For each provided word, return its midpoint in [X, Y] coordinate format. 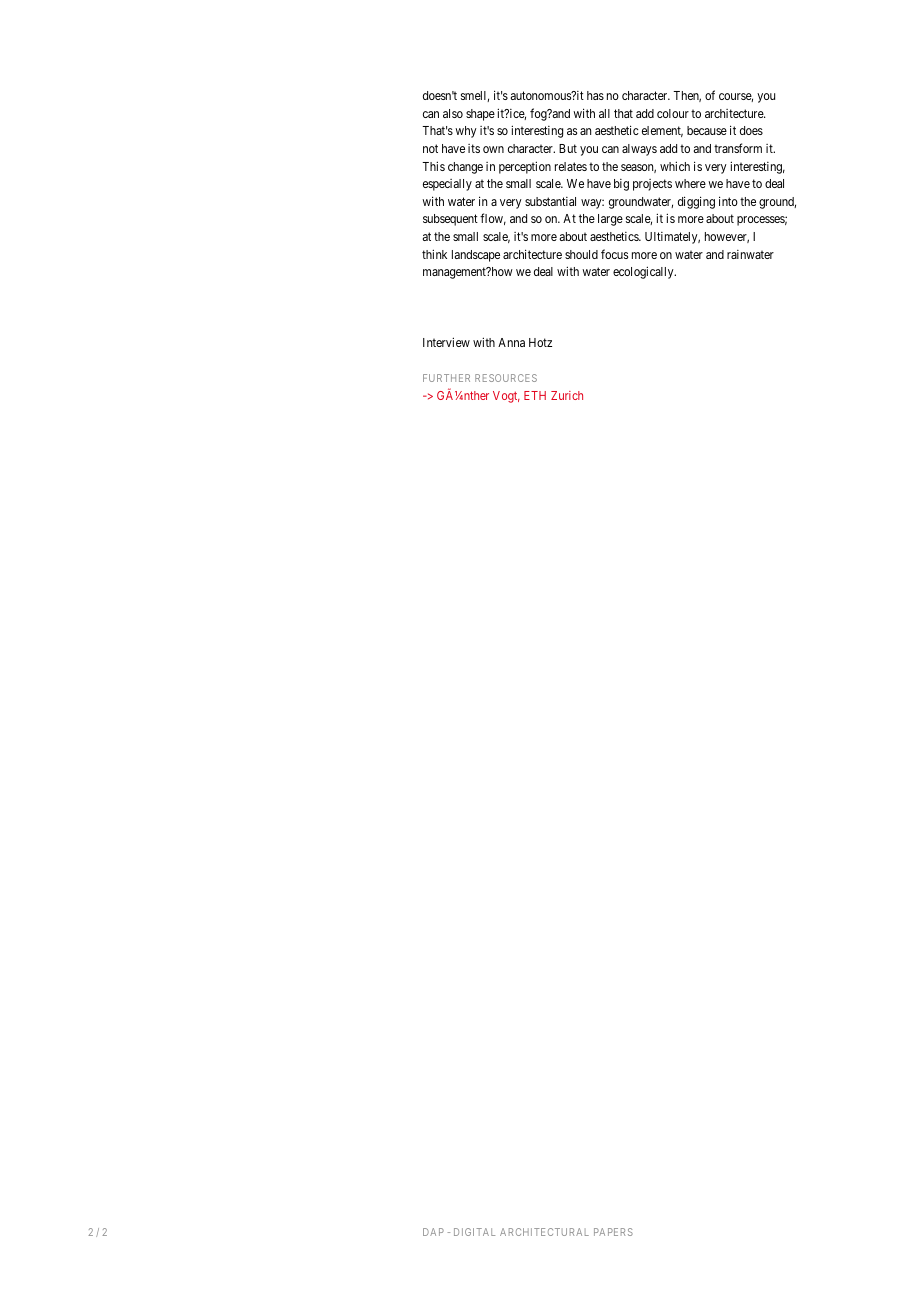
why [466, 132]
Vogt [506, 397]
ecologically [644, 272]
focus [614, 254]
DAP [433, 1232]
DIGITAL [474, 1232]
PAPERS [613, 1232]
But [568, 148]
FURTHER [446, 378]
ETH [535, 395]
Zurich [567, 395]
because [707, 130]
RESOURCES [506, 378]
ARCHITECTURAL [544, 1232]
